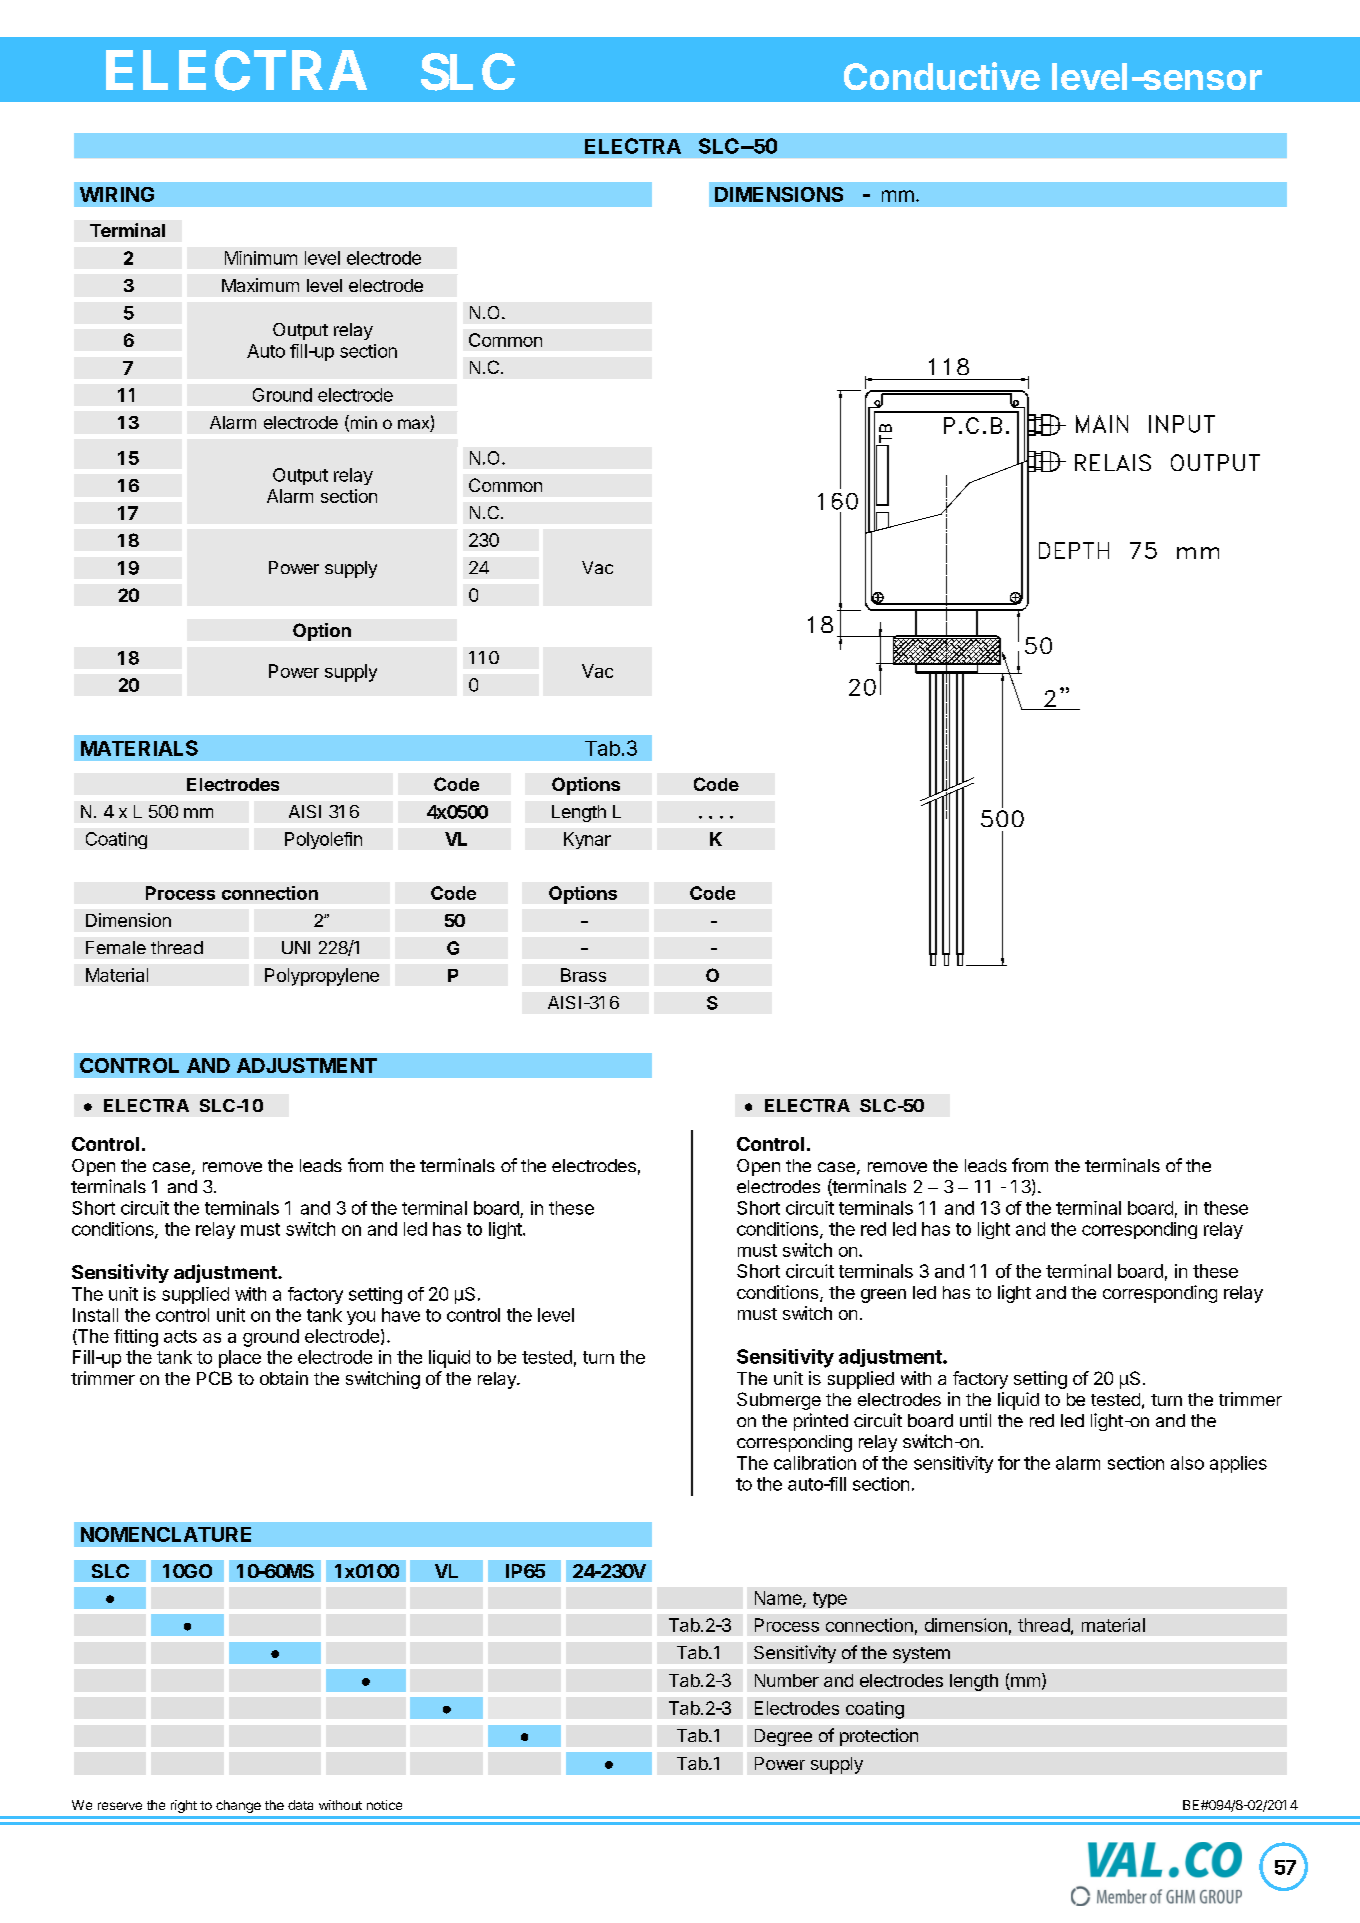  What do you see at coordinates (260, 285) in the screenshot?
I see `Maximum` at bounding box center [260, 285].
